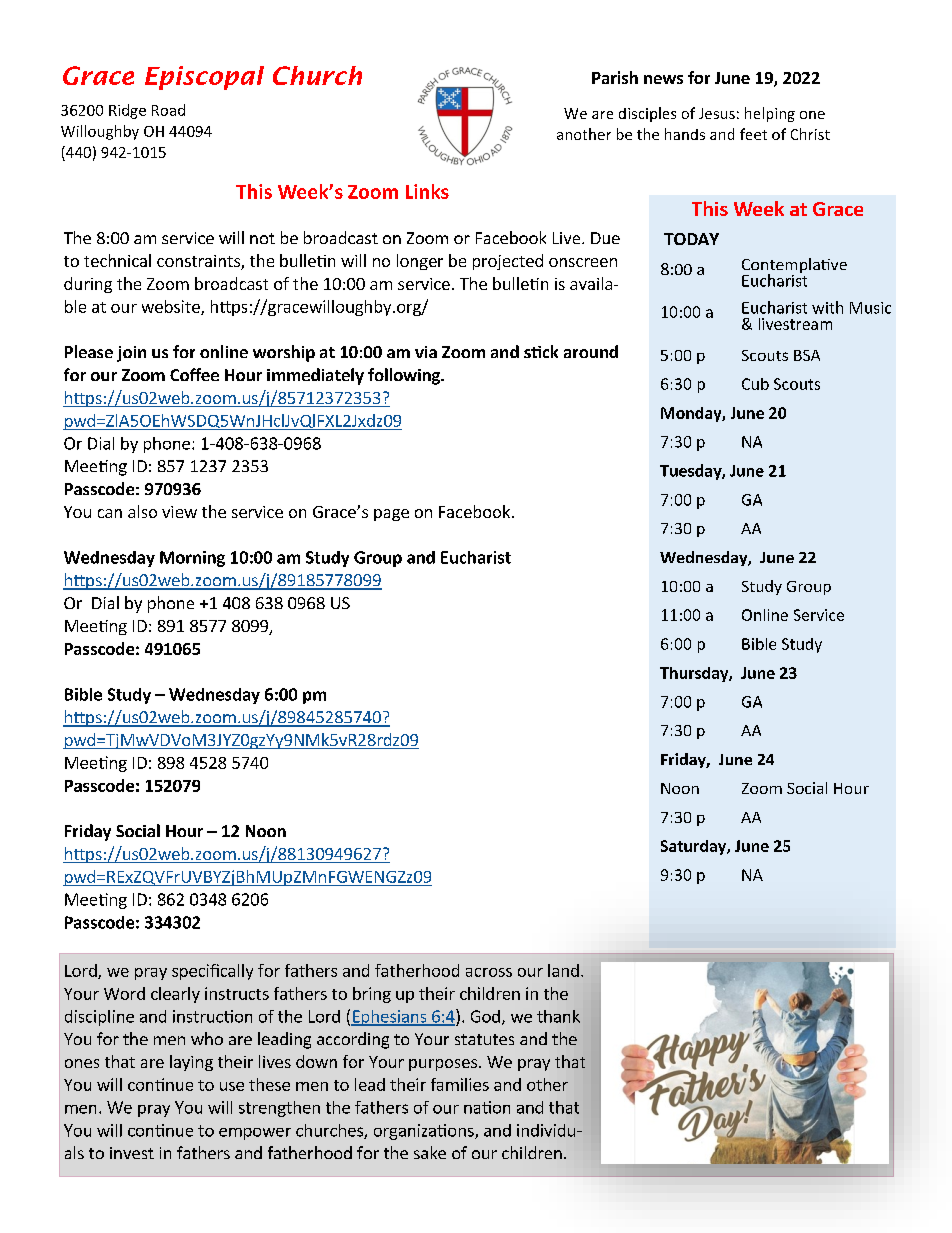 This screenshot has height=1233, width=952. I want to click on Morning, so click(192, 559).
